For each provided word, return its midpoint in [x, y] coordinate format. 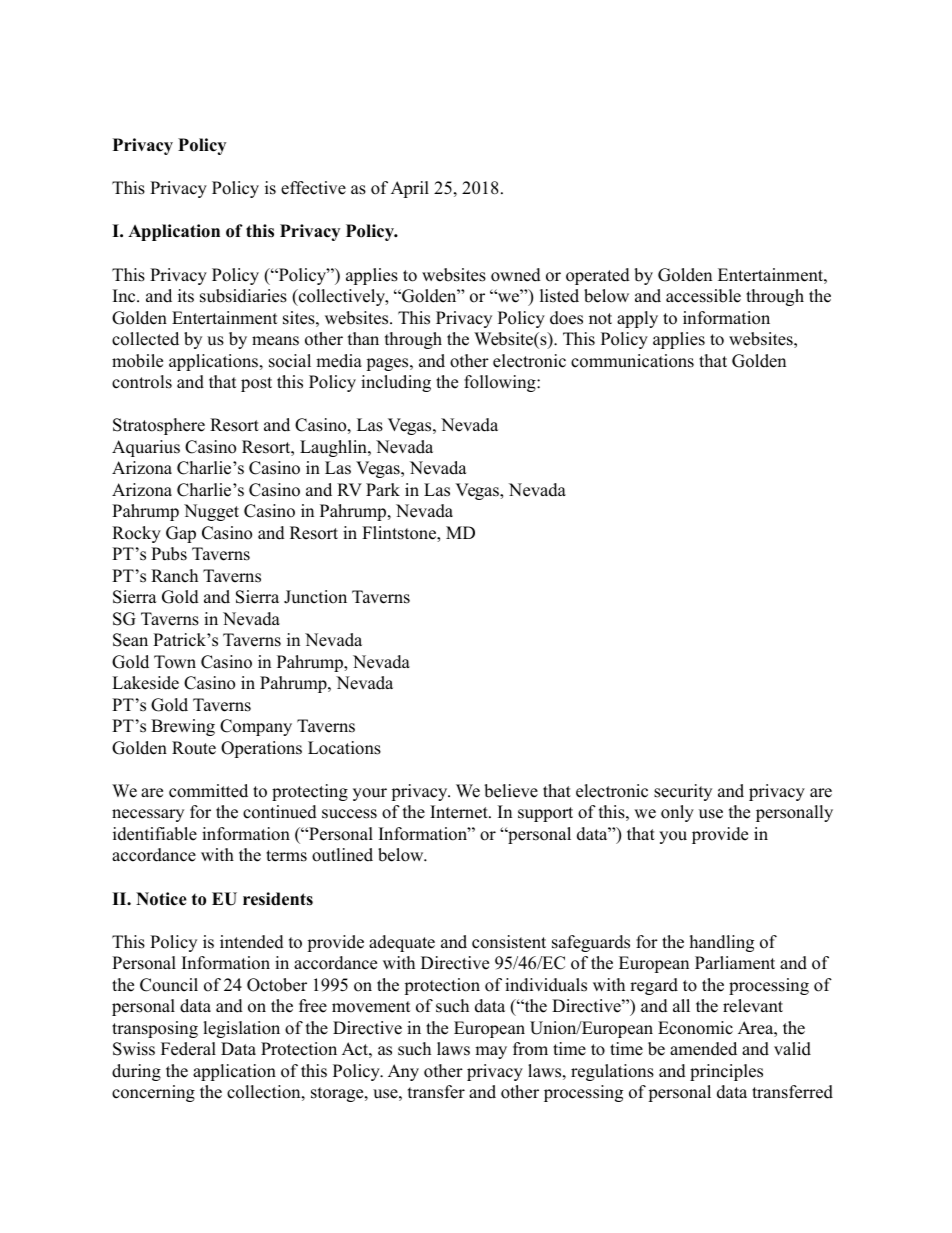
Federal [188, 1049]
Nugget [211, 512]
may [491, 1052]
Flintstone [400, 534]
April [410, 189]
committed [208, 791]
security [683, 792]
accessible [703, 296]
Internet [460, 812]
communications [632, 361]
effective [313, 188]
